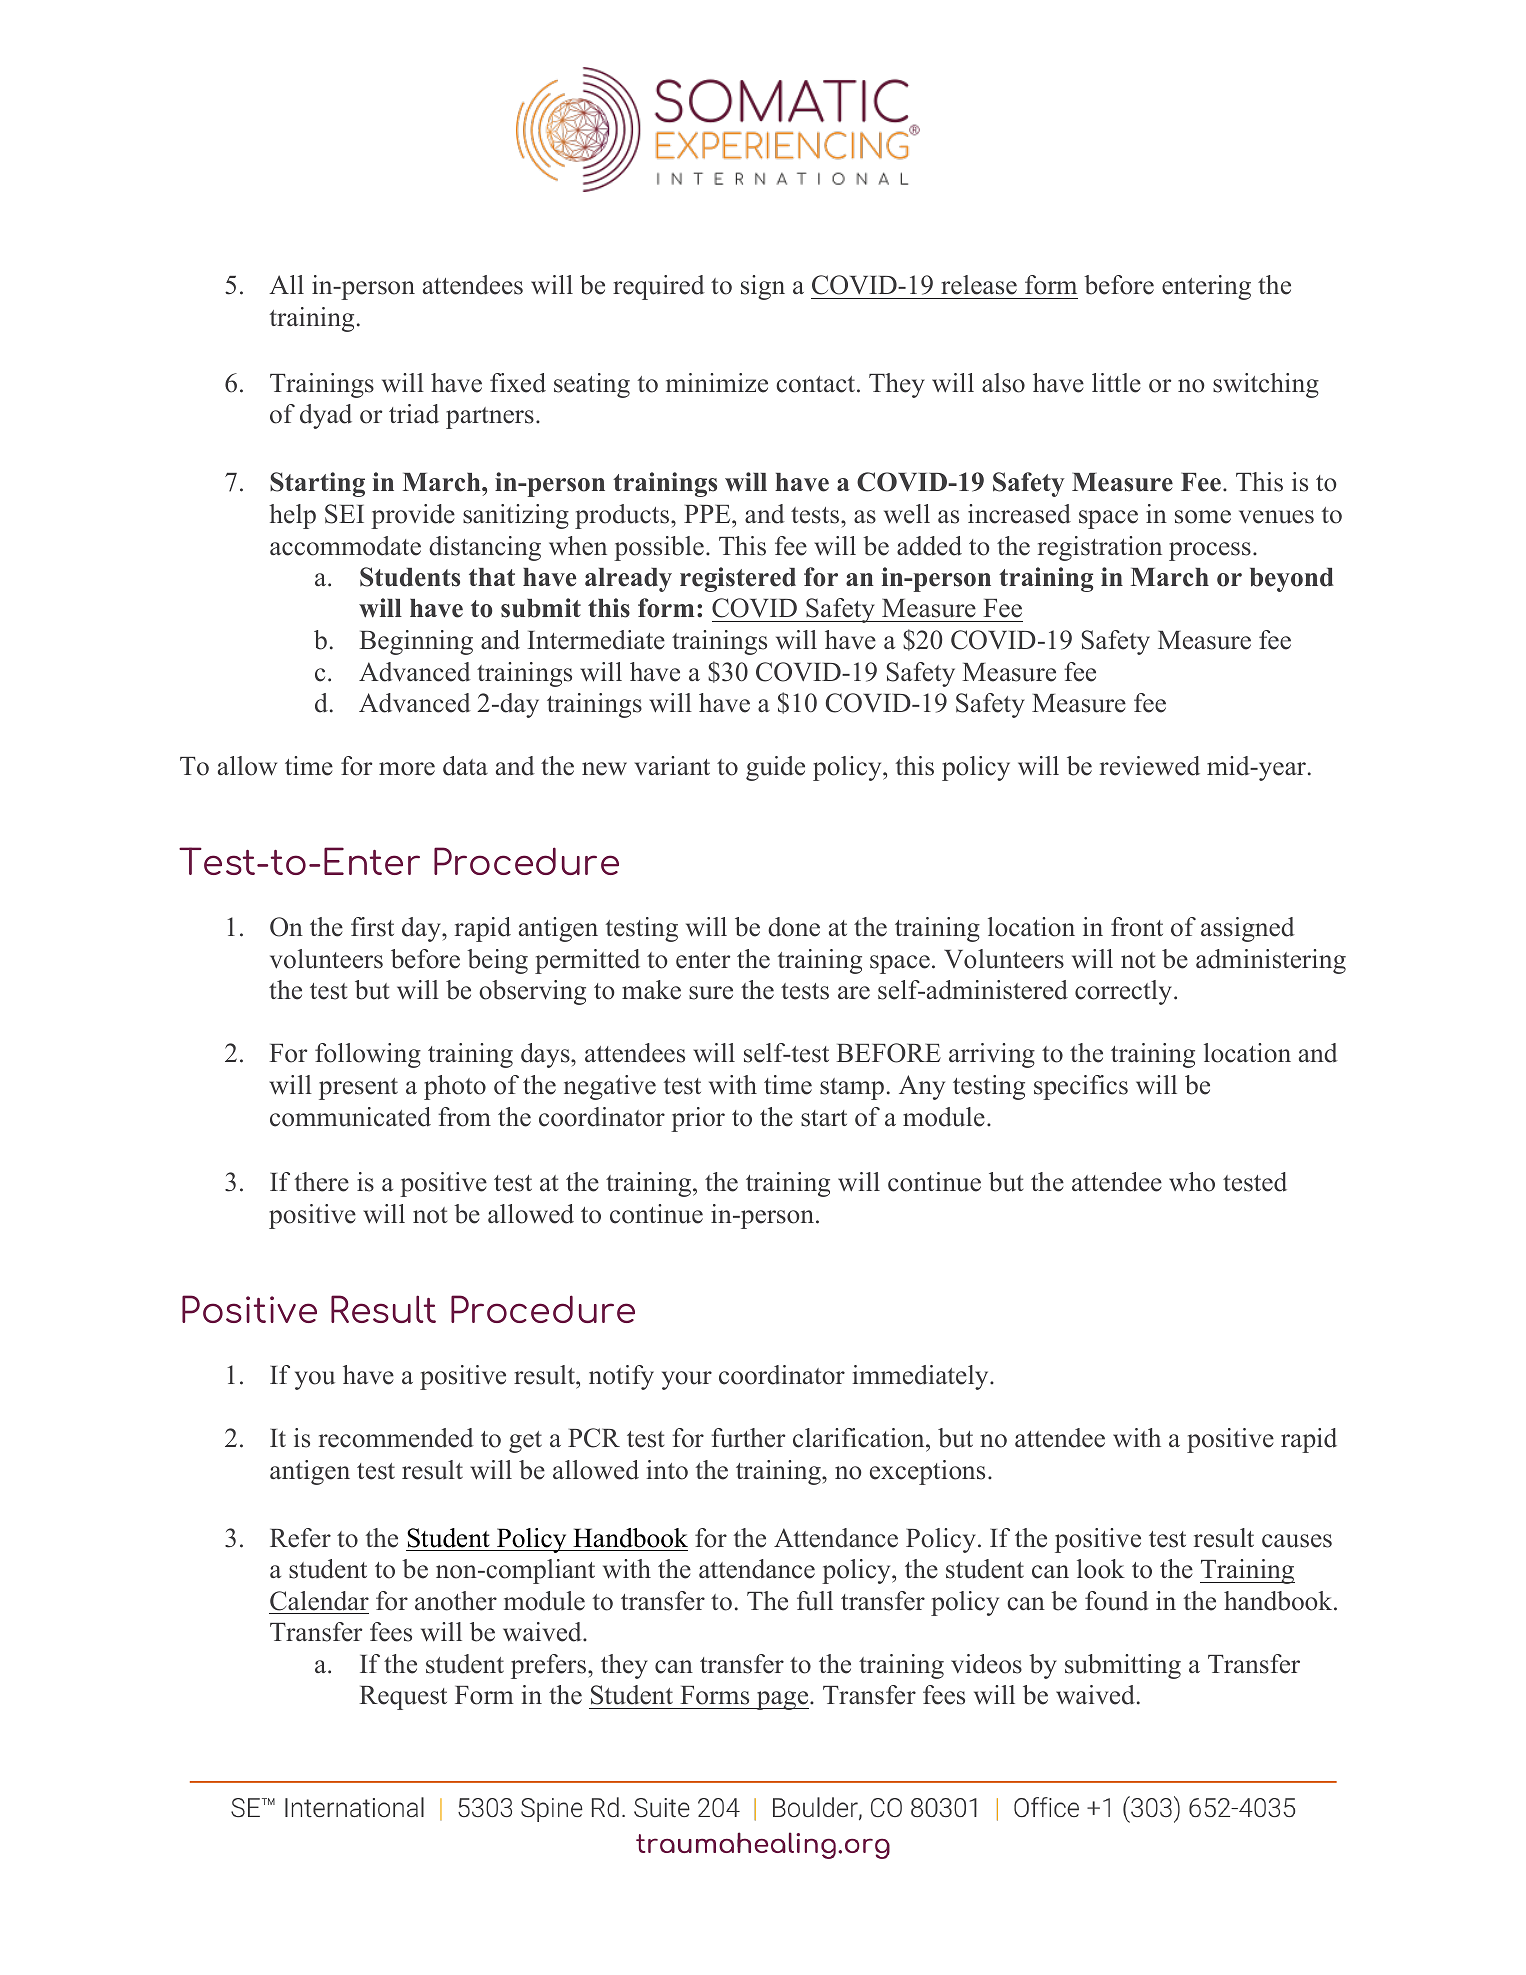 The height and width of the screenshot is (1975, 1526). I want to click on Request, so click(403, 1698).
